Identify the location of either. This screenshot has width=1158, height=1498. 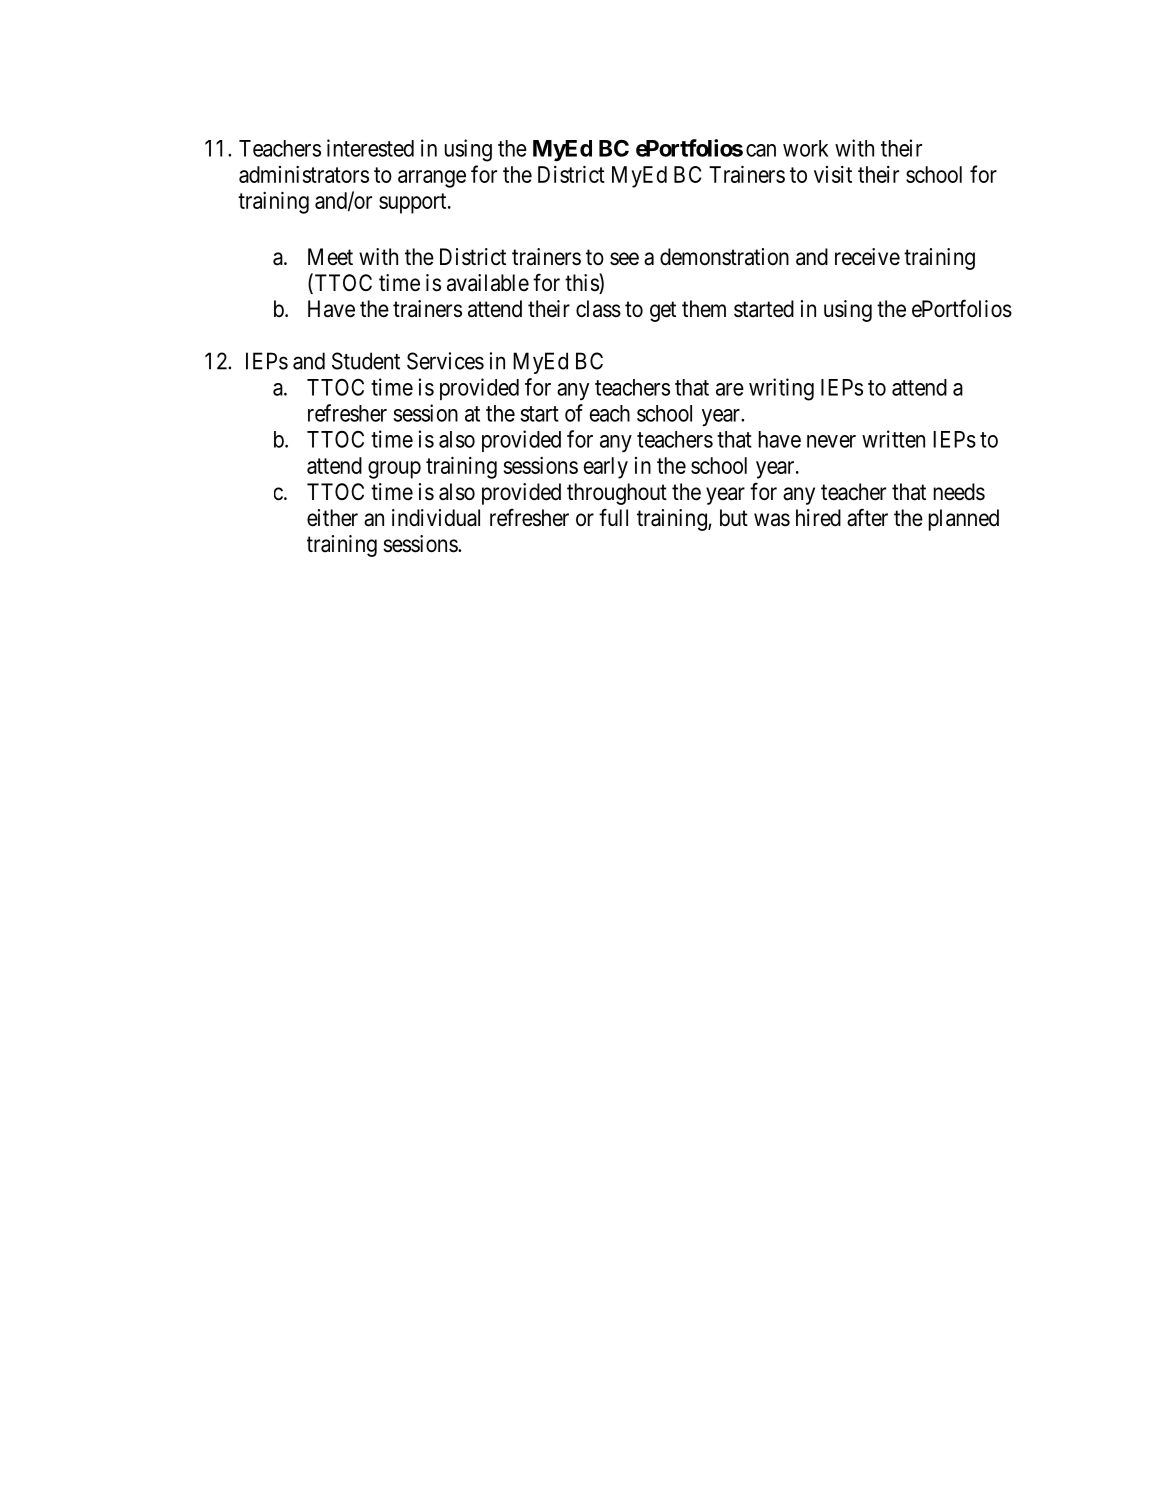
(332, 518).
